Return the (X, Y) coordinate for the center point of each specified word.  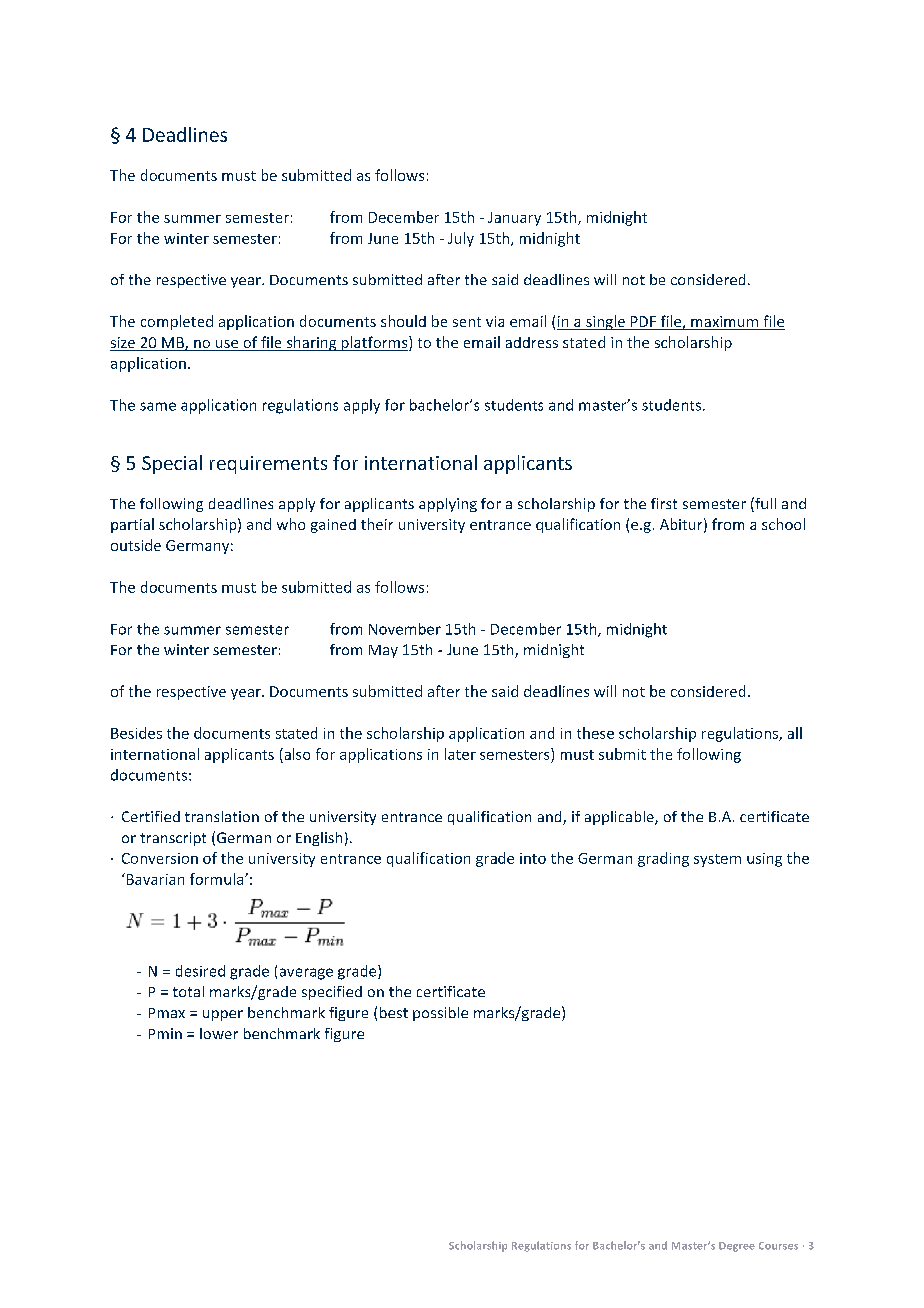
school (783, 524)
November (405, 629)
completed (177, 322)
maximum (725, 323)
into (533, 858)
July (461, 239)
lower (219, 1033)
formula (218, 879)
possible (440, 1014)
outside (136, 545)
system (717, 860)
